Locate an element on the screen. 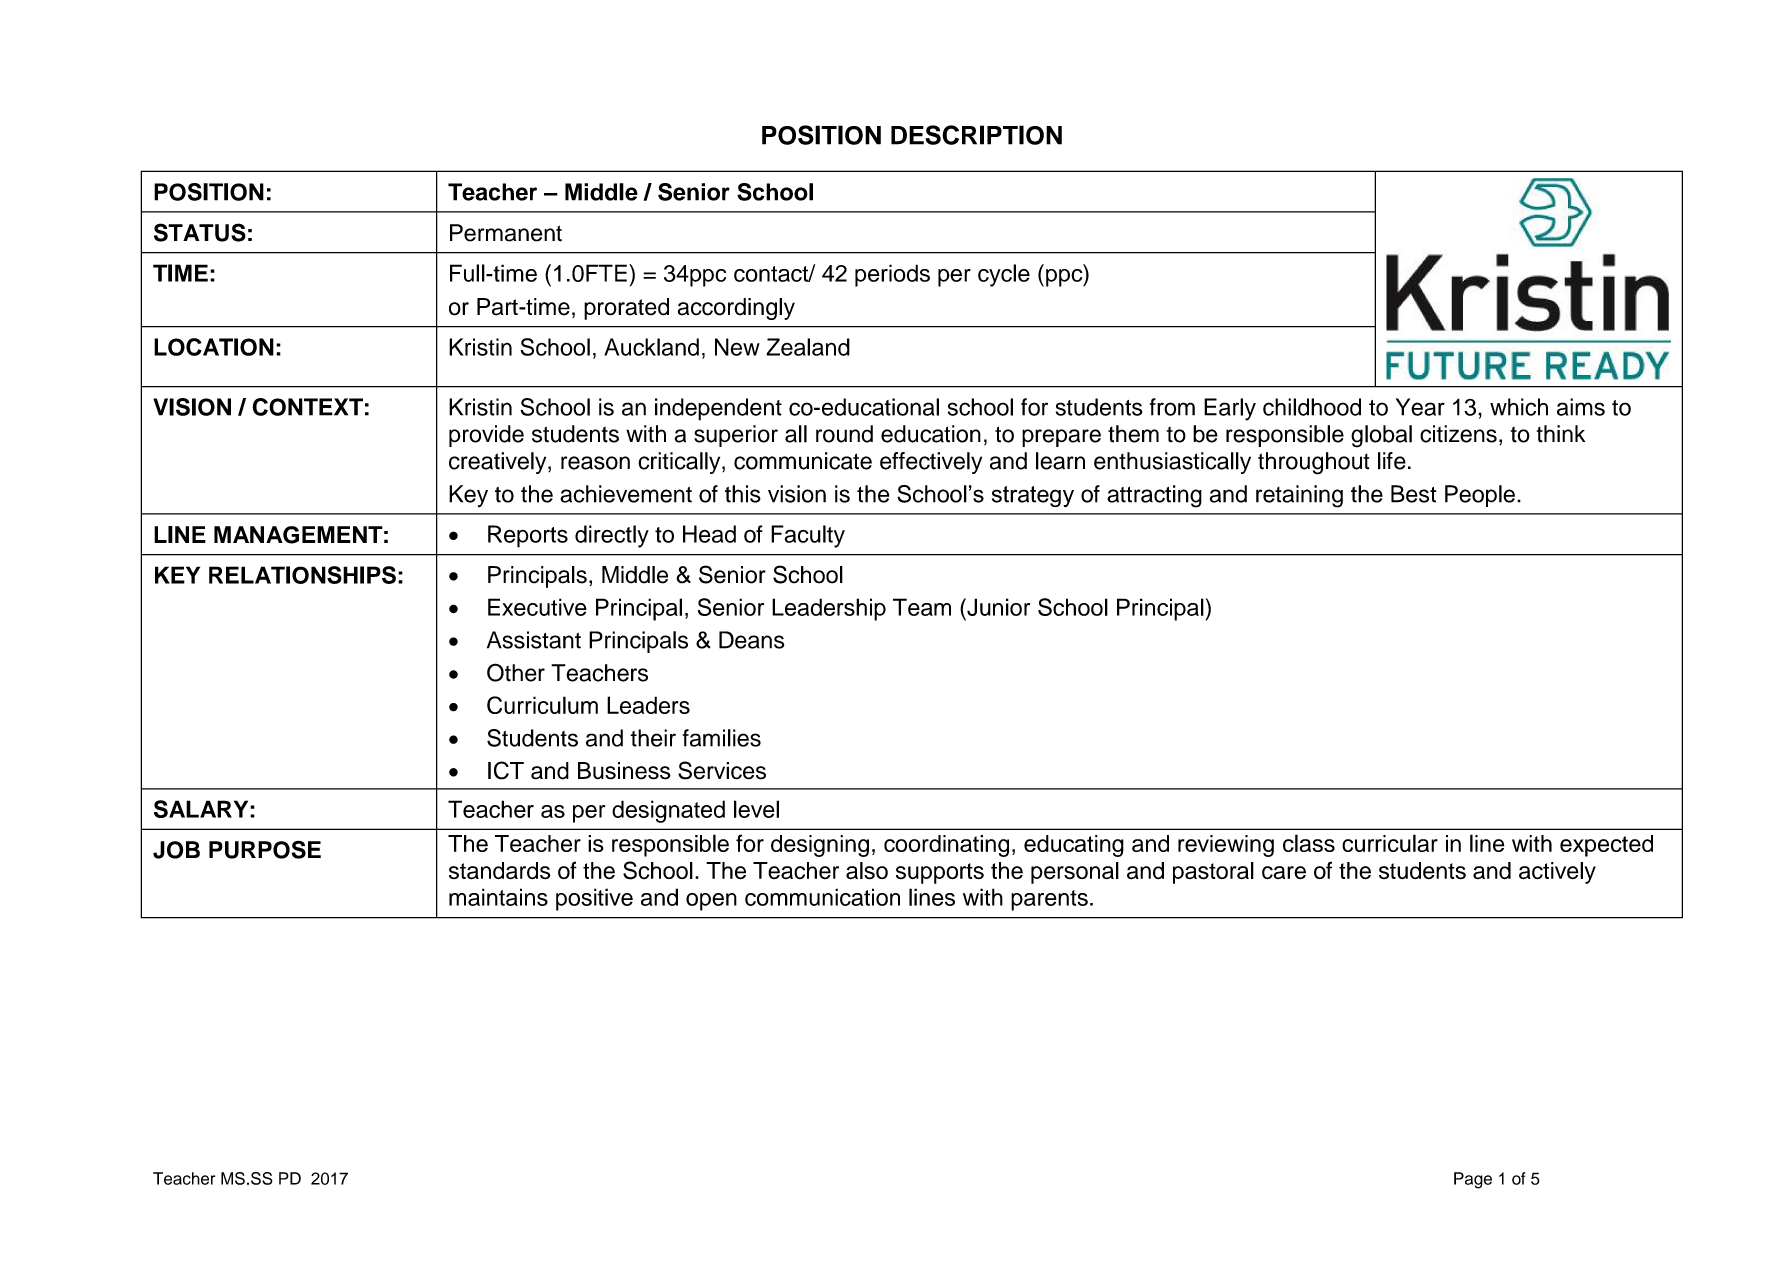 Image resolution: width=1788 pixels, height=1263 pixels. STATUS is located at coordinates (200, 232).
